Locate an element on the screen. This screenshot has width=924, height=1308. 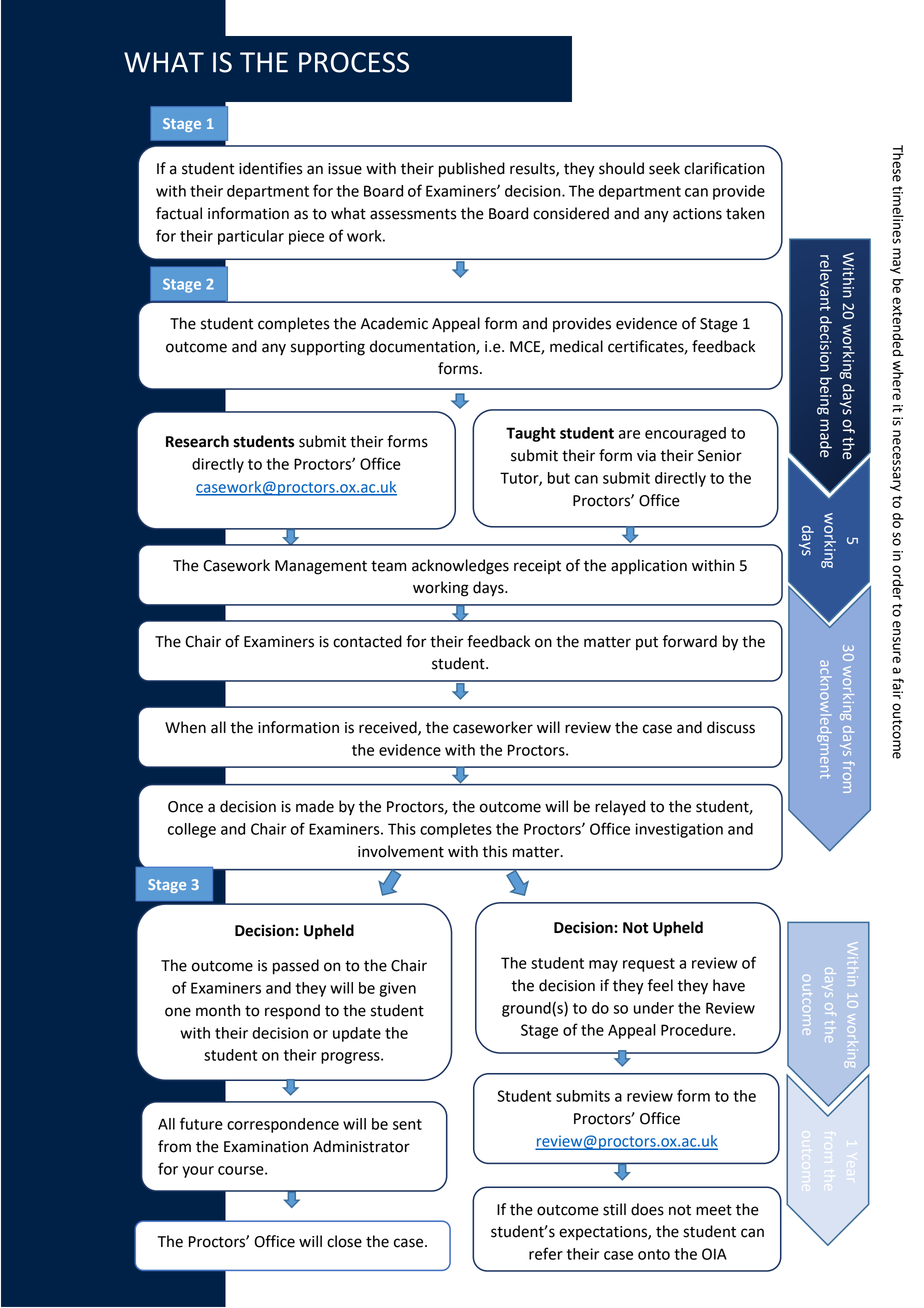
college is located at coordinates (192, 830).
